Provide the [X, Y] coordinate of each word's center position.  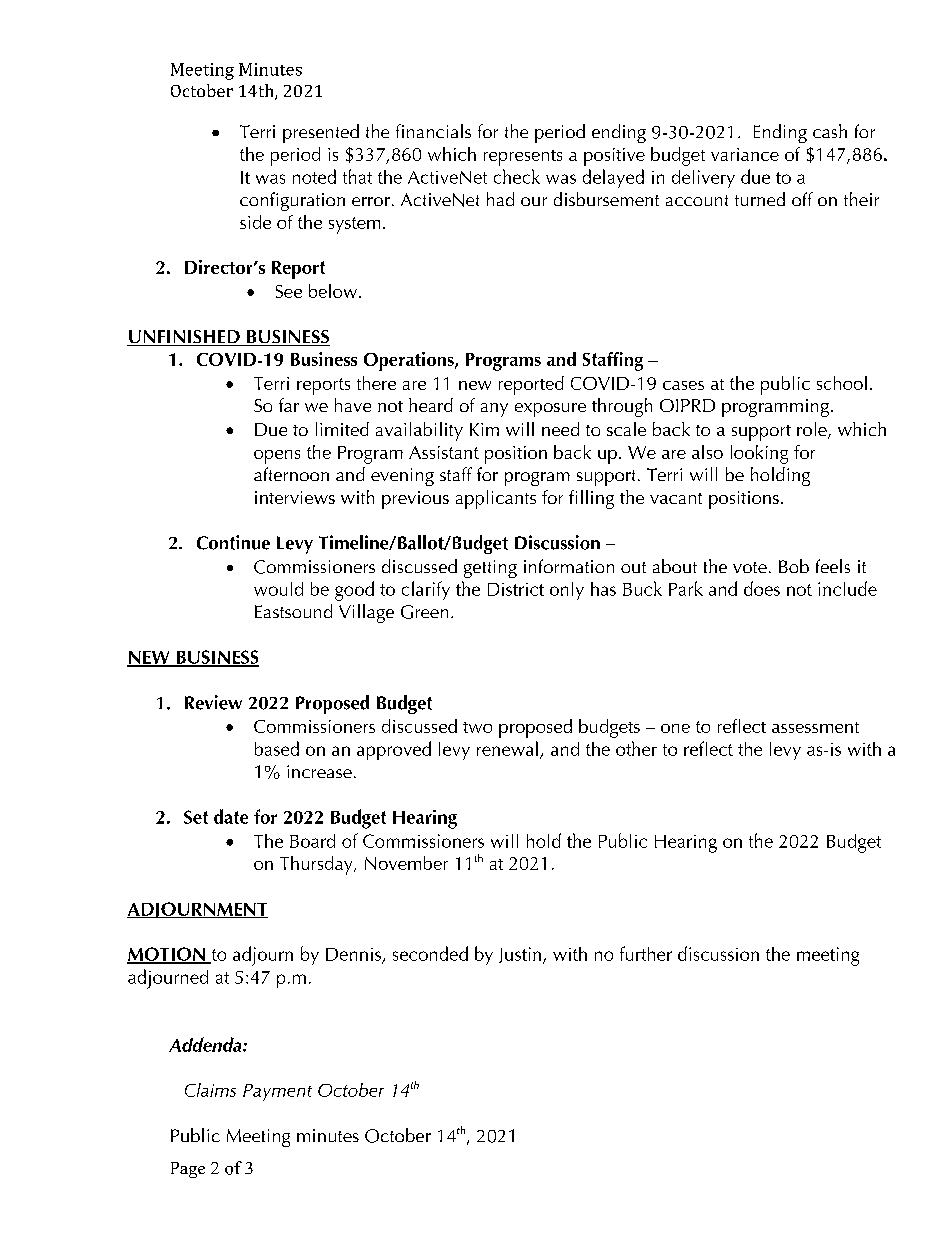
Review [213, 702]
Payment [277, 1092]
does [762, 588]
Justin [521, 955]
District [516, 589]
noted [314, 176]
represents [523, 158]
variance [745, 154]
